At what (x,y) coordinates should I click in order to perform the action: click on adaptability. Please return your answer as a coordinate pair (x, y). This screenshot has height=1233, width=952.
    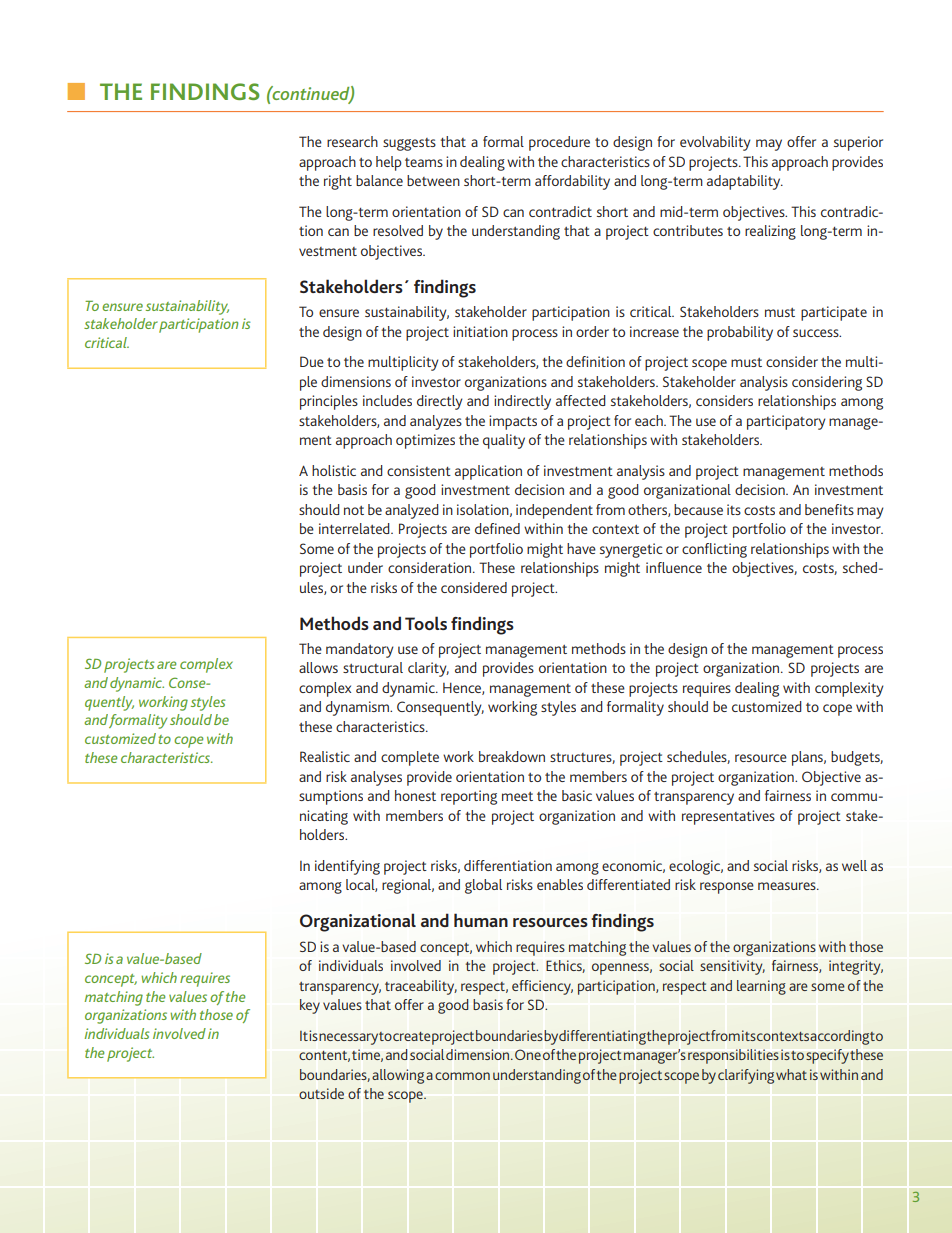
    Looking at the image, I should click on (745, 182).
